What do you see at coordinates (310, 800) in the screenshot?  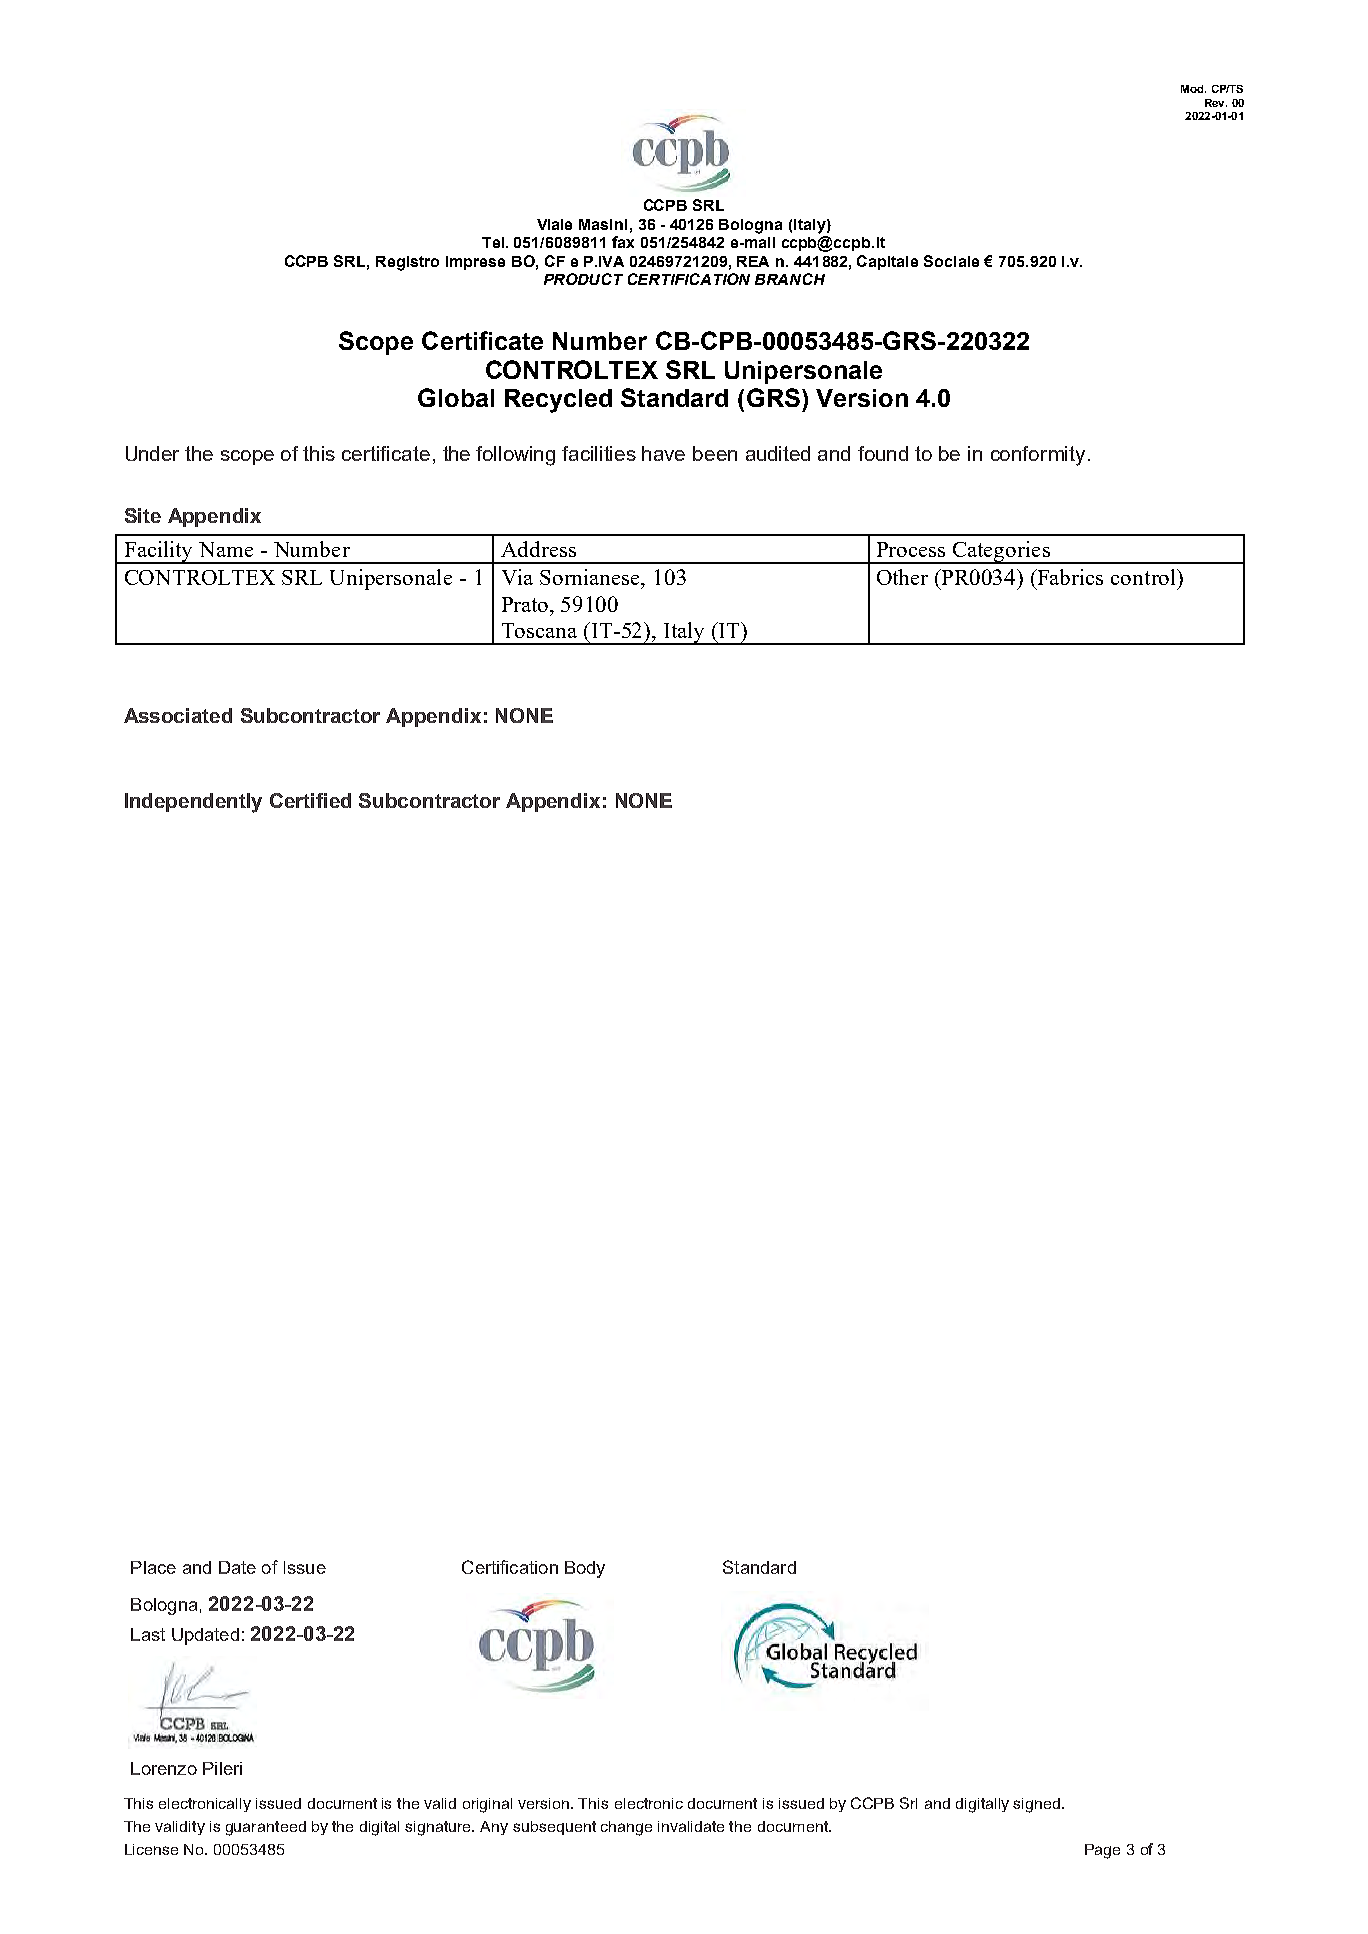 I see `Certified` at bounding box center [310, 800].
